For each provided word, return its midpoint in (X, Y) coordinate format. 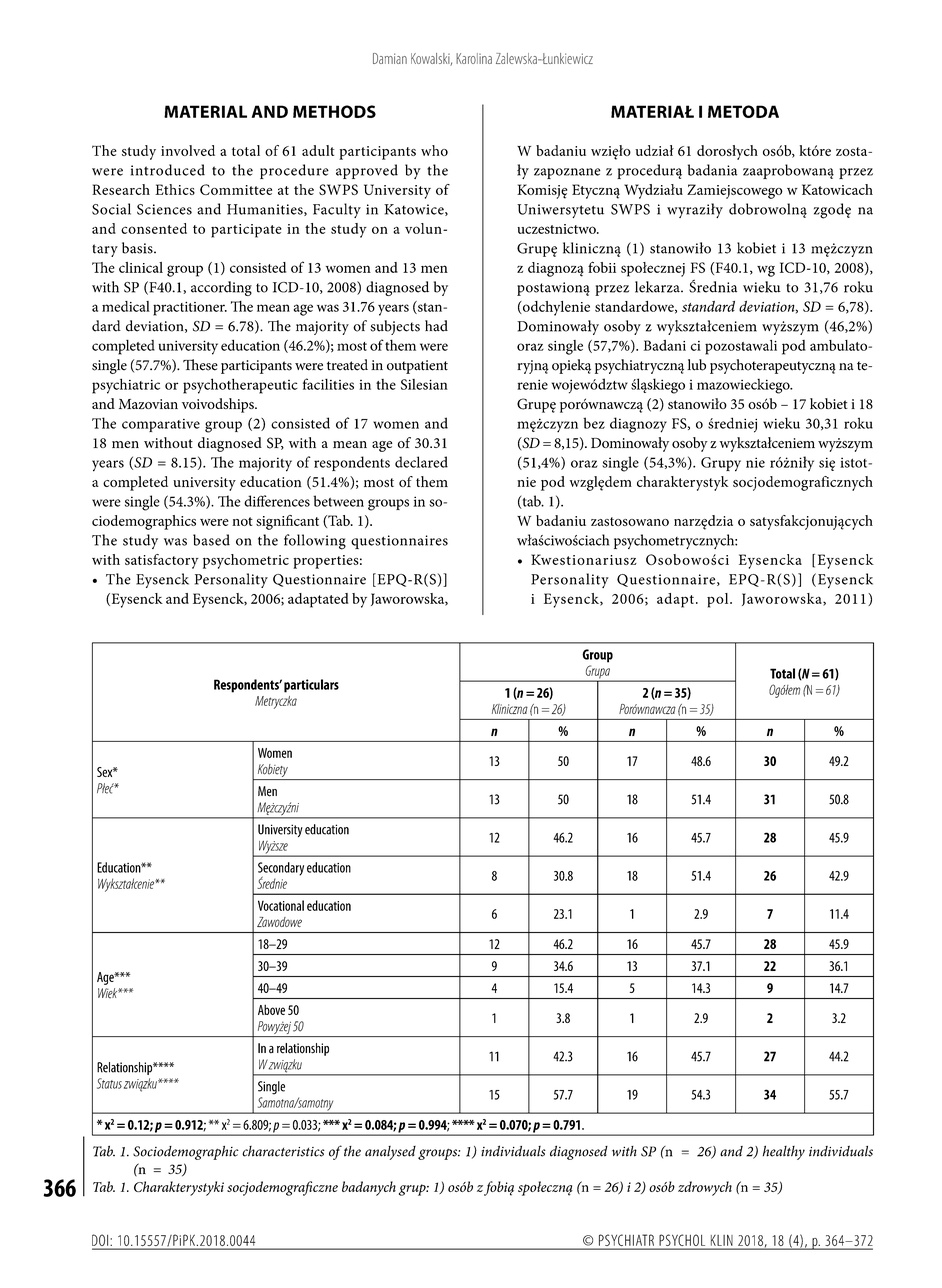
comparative (161, 425)
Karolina (474, 58)
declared (421, 462)
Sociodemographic (186, 1153)
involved (188, 150)
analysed (390, 1153)
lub (696, 365)
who (434, 150)
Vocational (281, 905)
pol (719, 600)
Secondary (281, 870)
